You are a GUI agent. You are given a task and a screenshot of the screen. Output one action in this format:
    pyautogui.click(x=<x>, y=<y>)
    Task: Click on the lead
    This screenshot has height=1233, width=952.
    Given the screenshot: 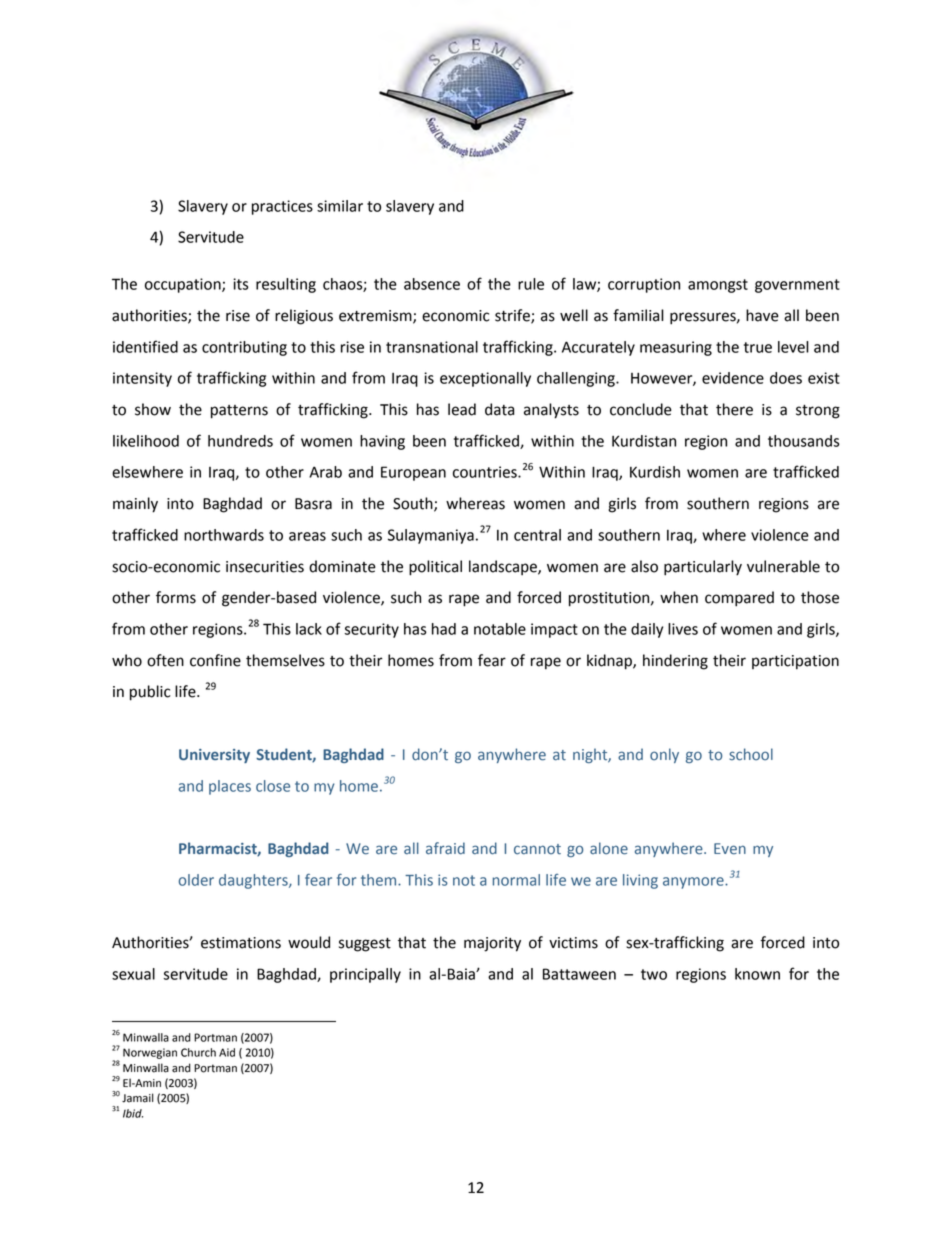 What is the action you would take?
    pyautogui.click(x=462, y=409)
